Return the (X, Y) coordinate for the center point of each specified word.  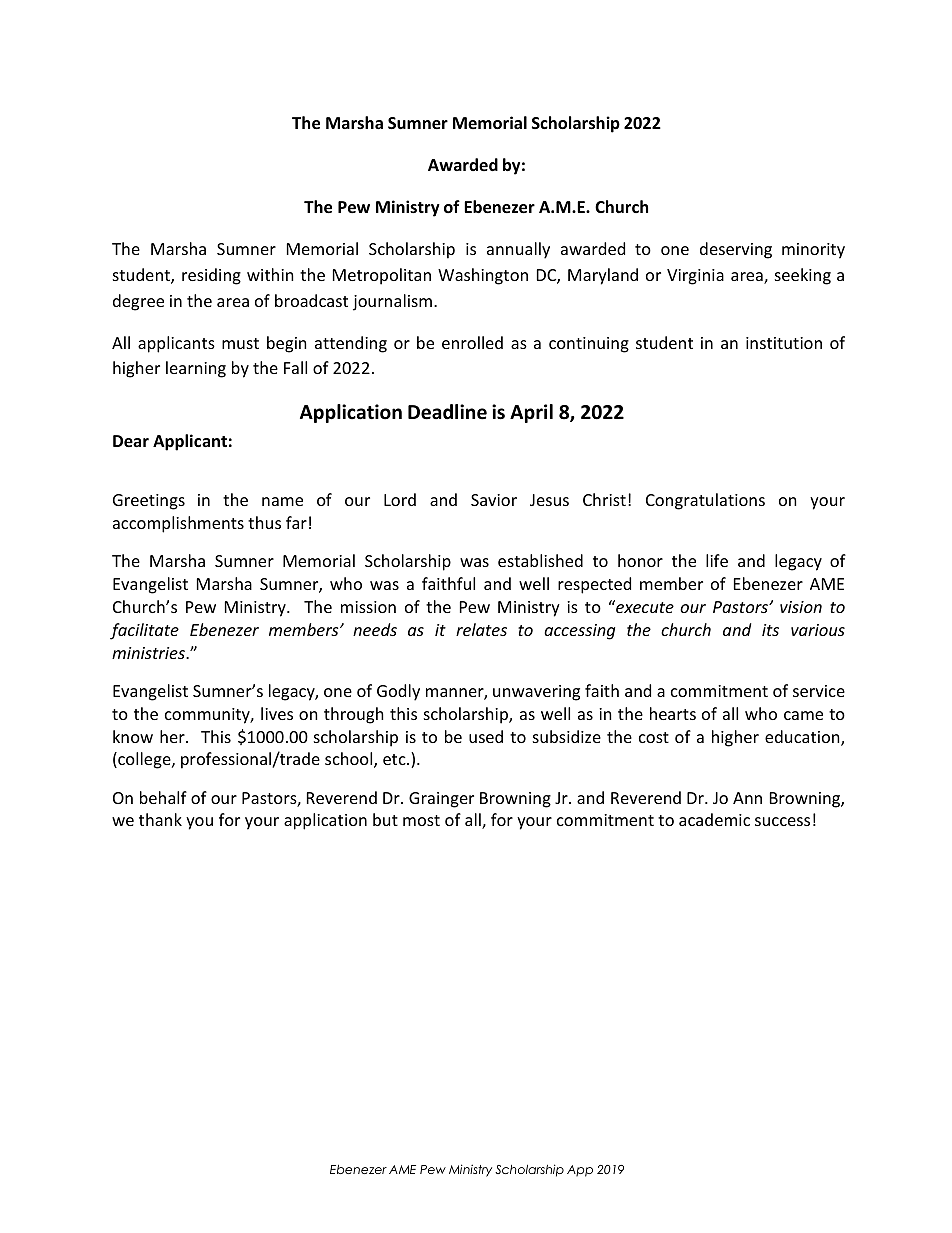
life (717, 560)
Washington (483, 276)
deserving (736, 250)
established (540, 560)
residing (211, 276)
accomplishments (178, 524)
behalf (163, 797)
